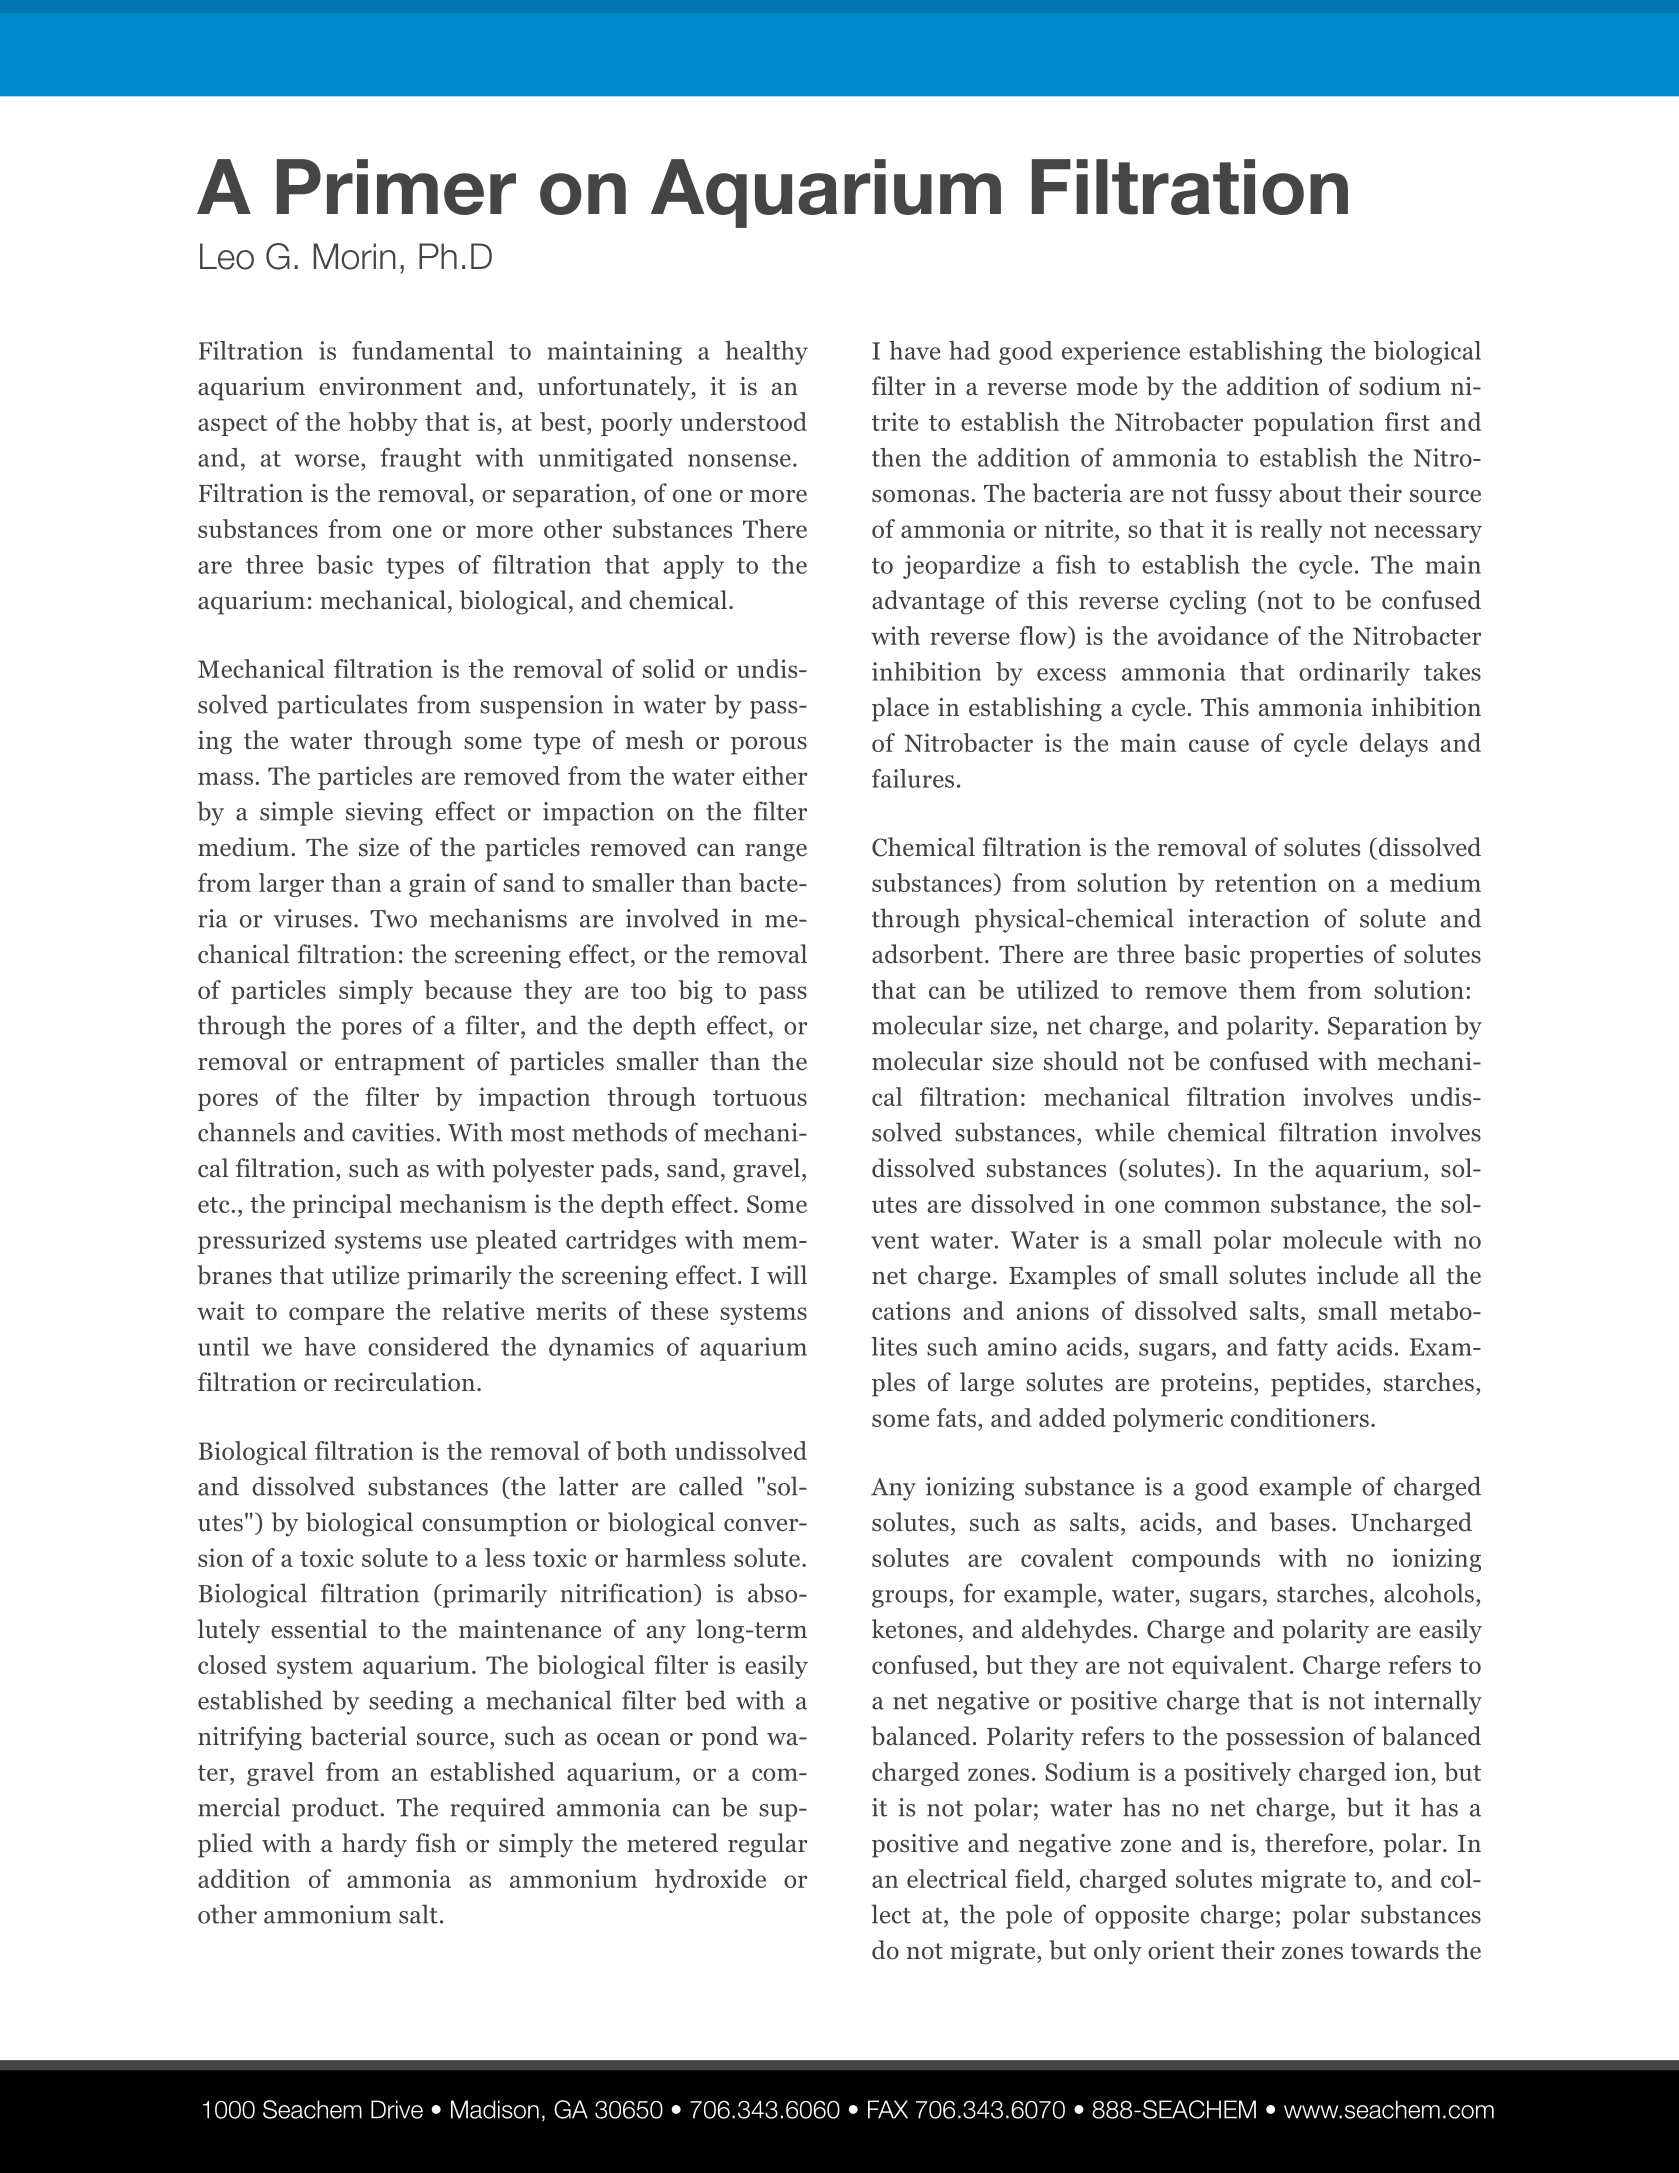  Describe the element at coordinates (397, 2109) in the page. I see `Drive` at that location.
